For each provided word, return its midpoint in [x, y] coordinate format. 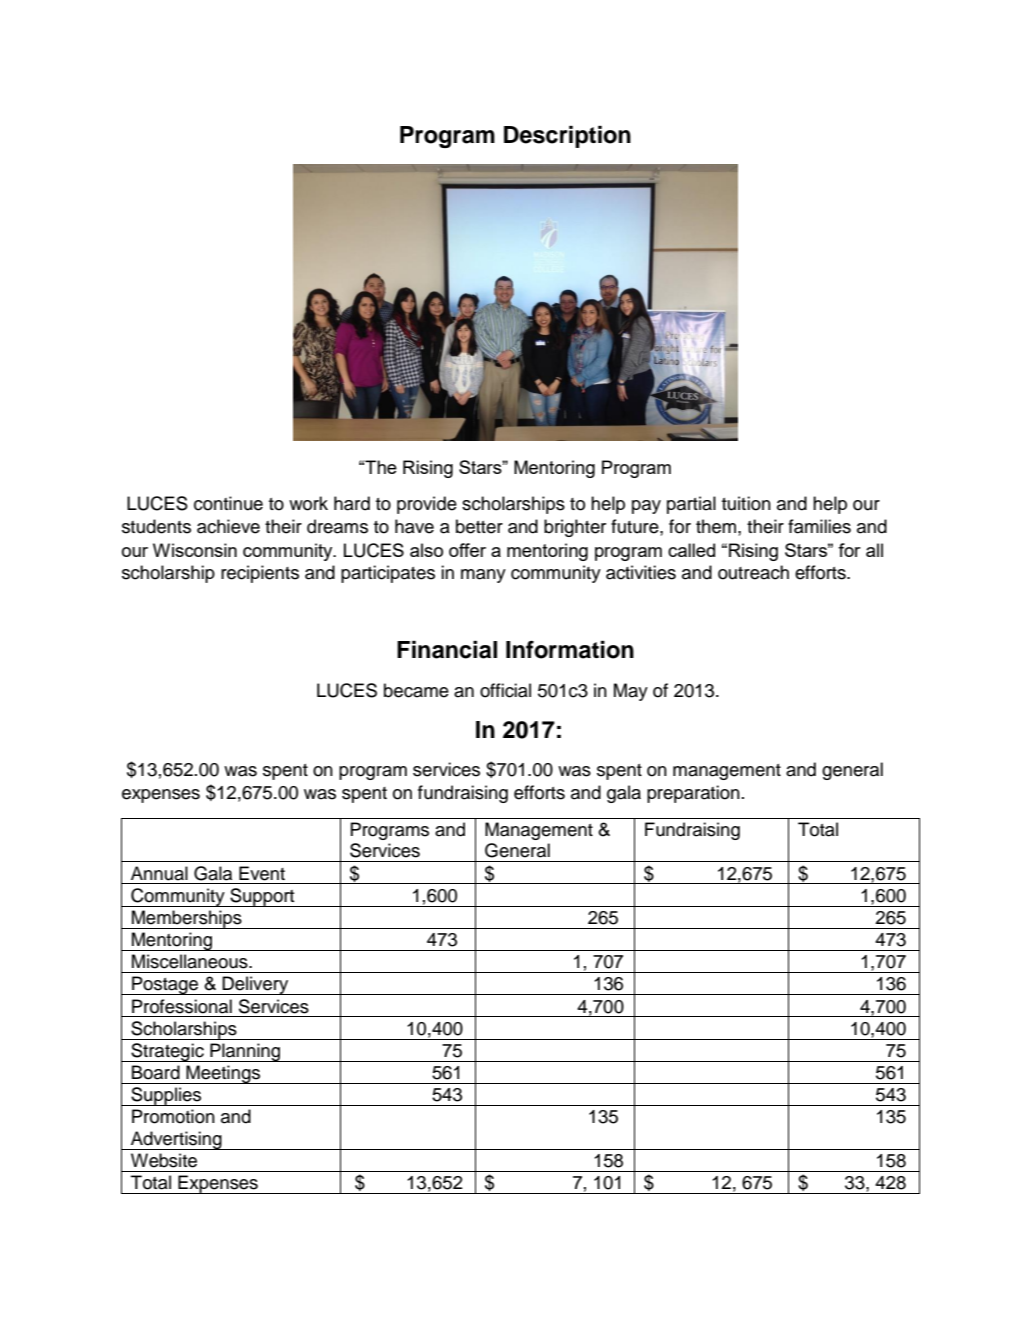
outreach [753, 572]
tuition [746, 503]
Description [567, 137]
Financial [447, 650]
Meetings [223, 1074]
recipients [260, 574]
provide [427, 505]
